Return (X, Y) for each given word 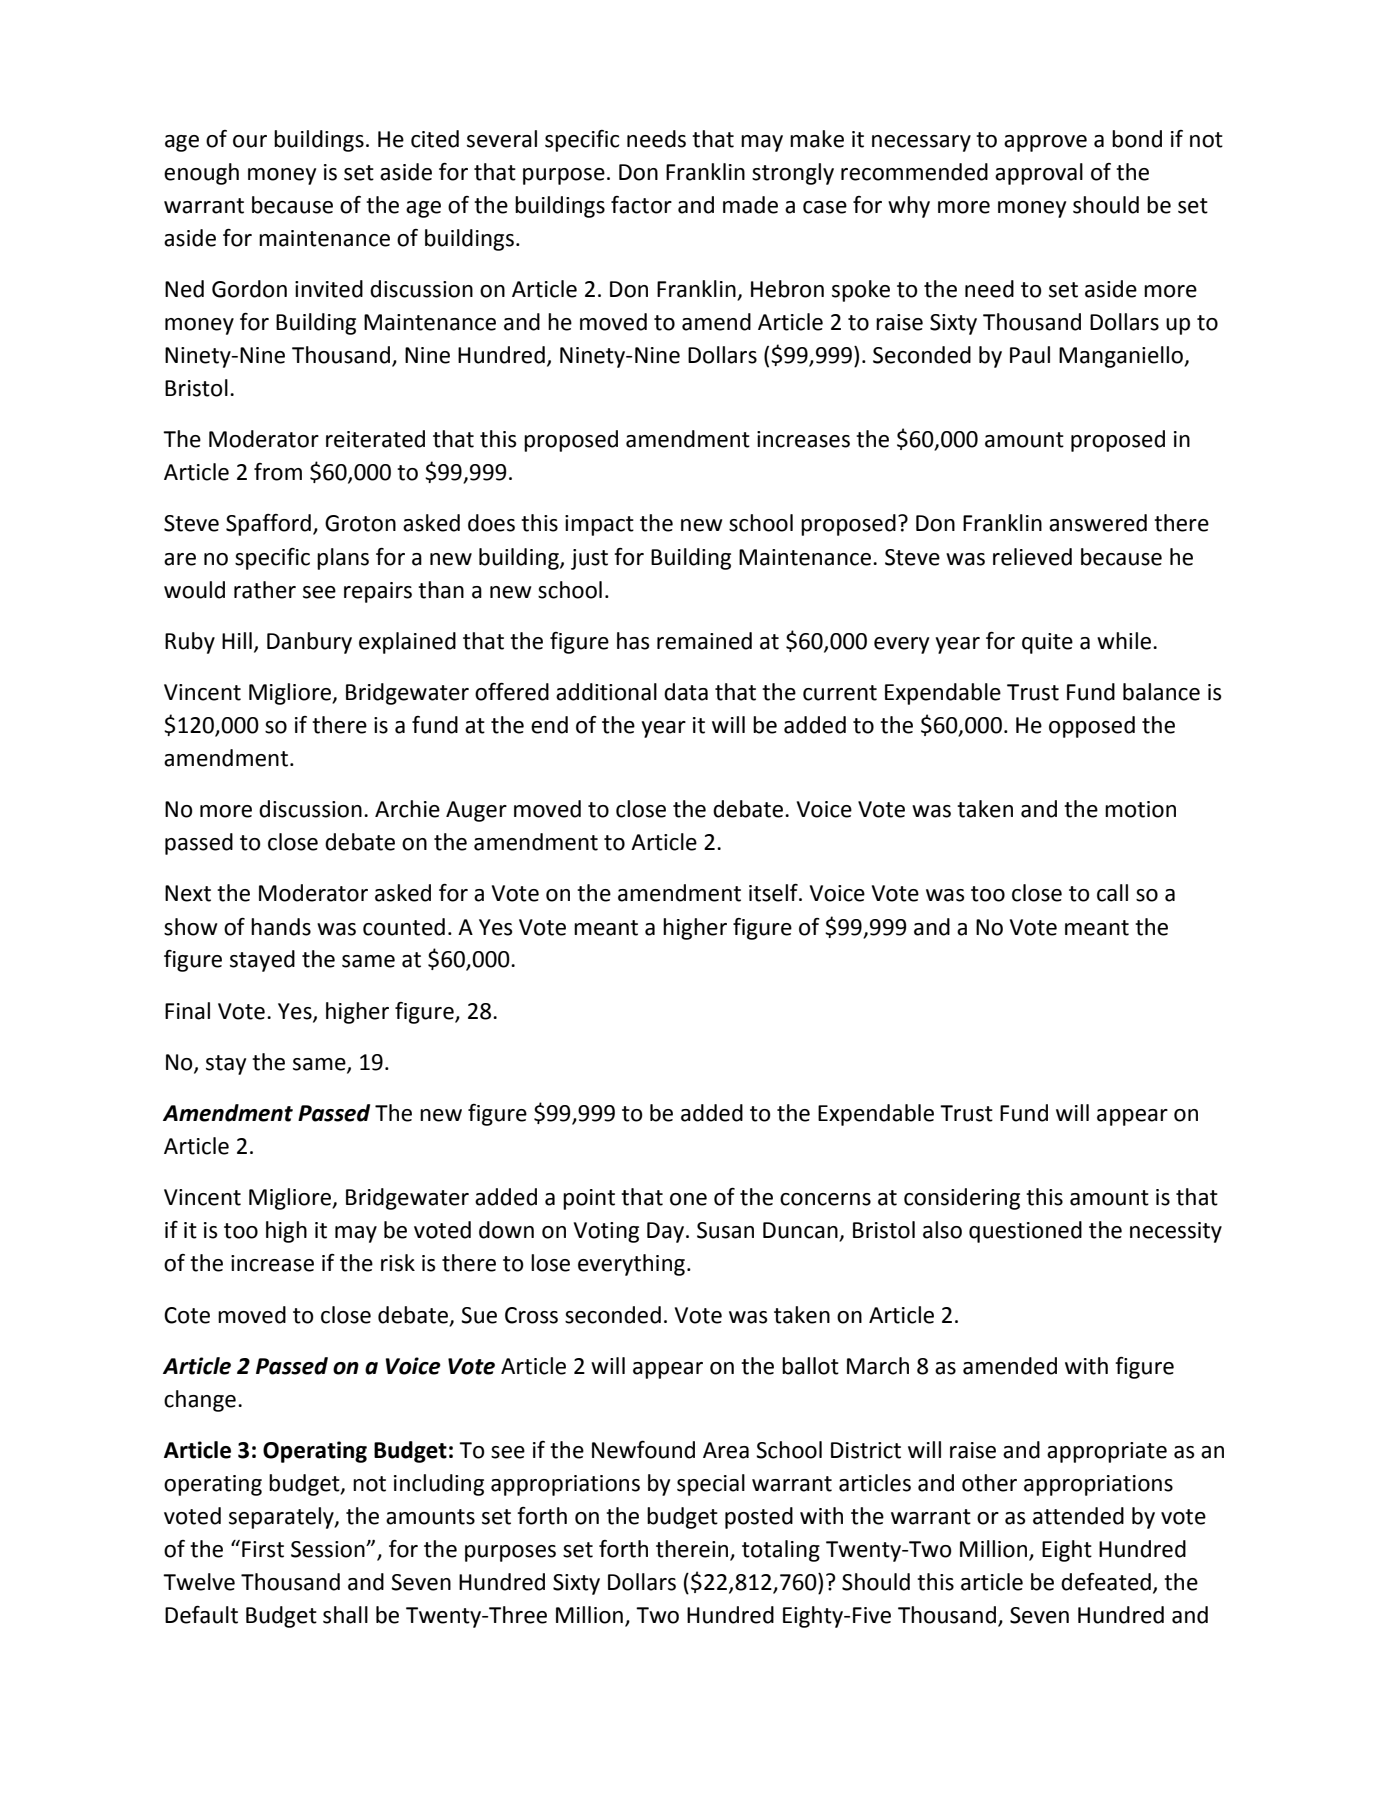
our (250, 141)
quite (1047, 643)
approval (1039, 174)
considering (962, 1199)
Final (187, 1011)
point (589, 1199)
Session (329, 1549)
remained (704, 641)
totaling (781, 1551)
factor (641, 205)
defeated (1106, 1582)
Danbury (309, 643)
